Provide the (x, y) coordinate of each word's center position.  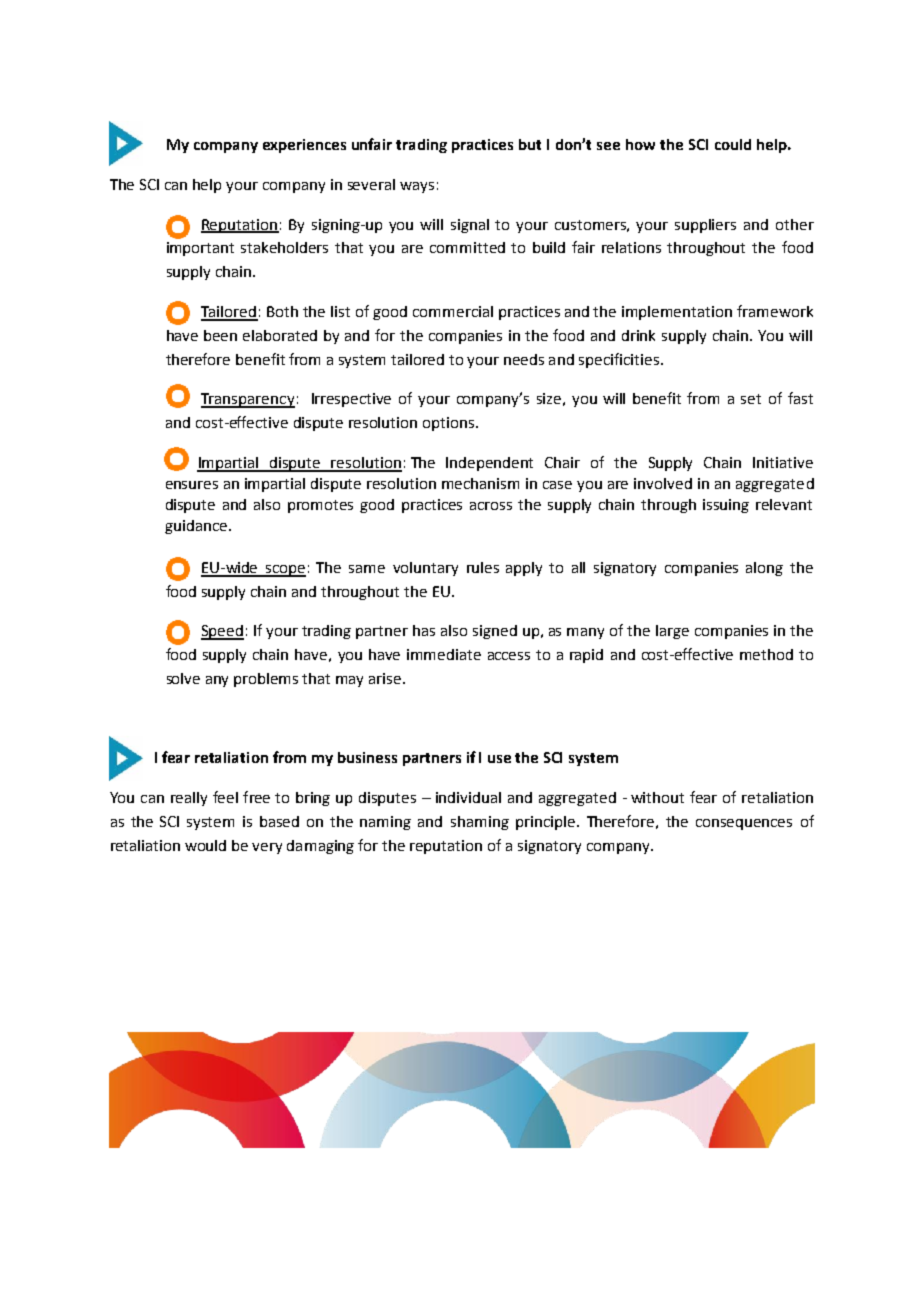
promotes (320, 506)
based (279, 821)
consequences (744, 824)
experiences (304, 146)
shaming (480, 823)
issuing (726, 506)
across (491, 506)
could (733, 144)
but (530, 144)
